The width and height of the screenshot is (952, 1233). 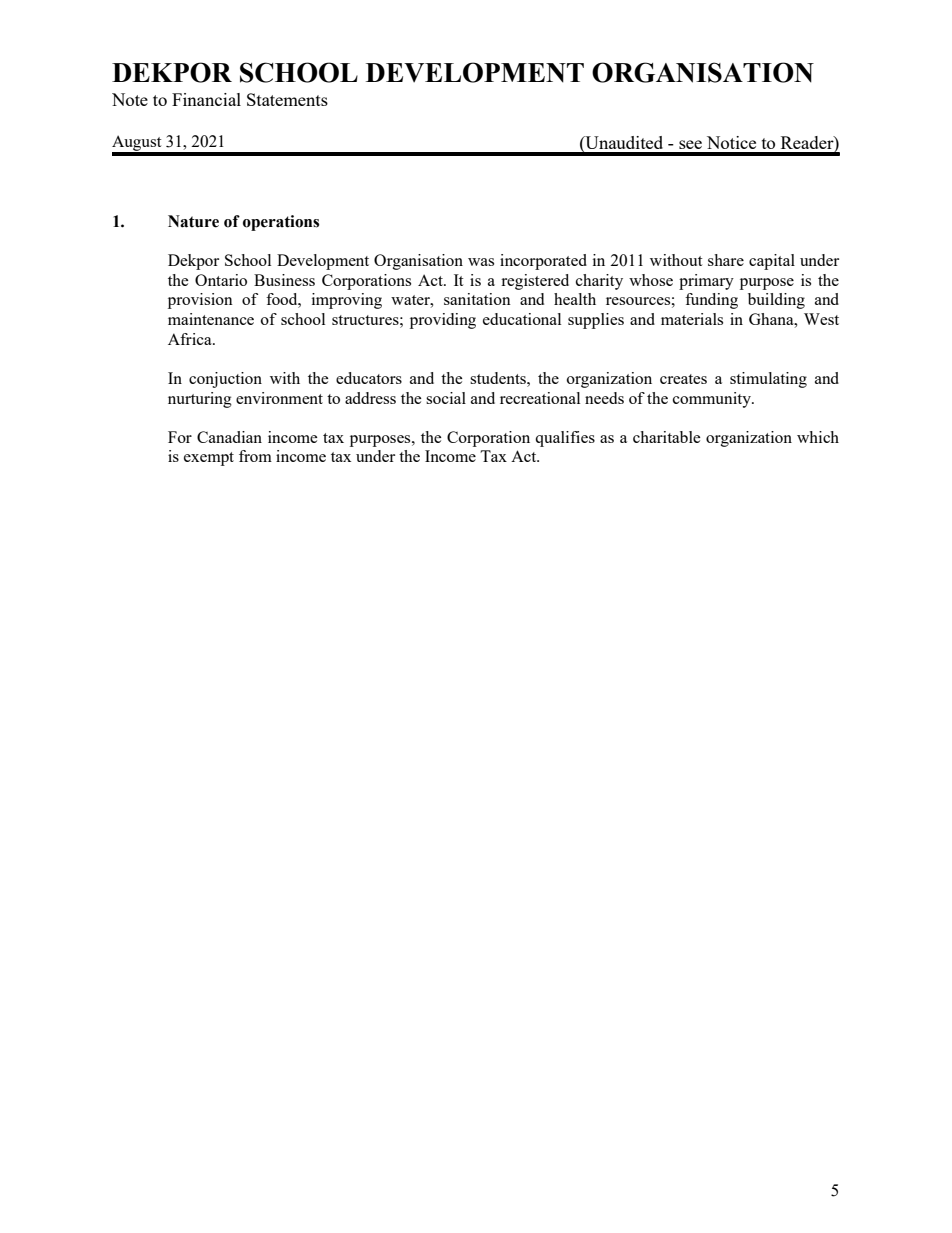 I want to click on Africa, so click(x=191, y=339).
